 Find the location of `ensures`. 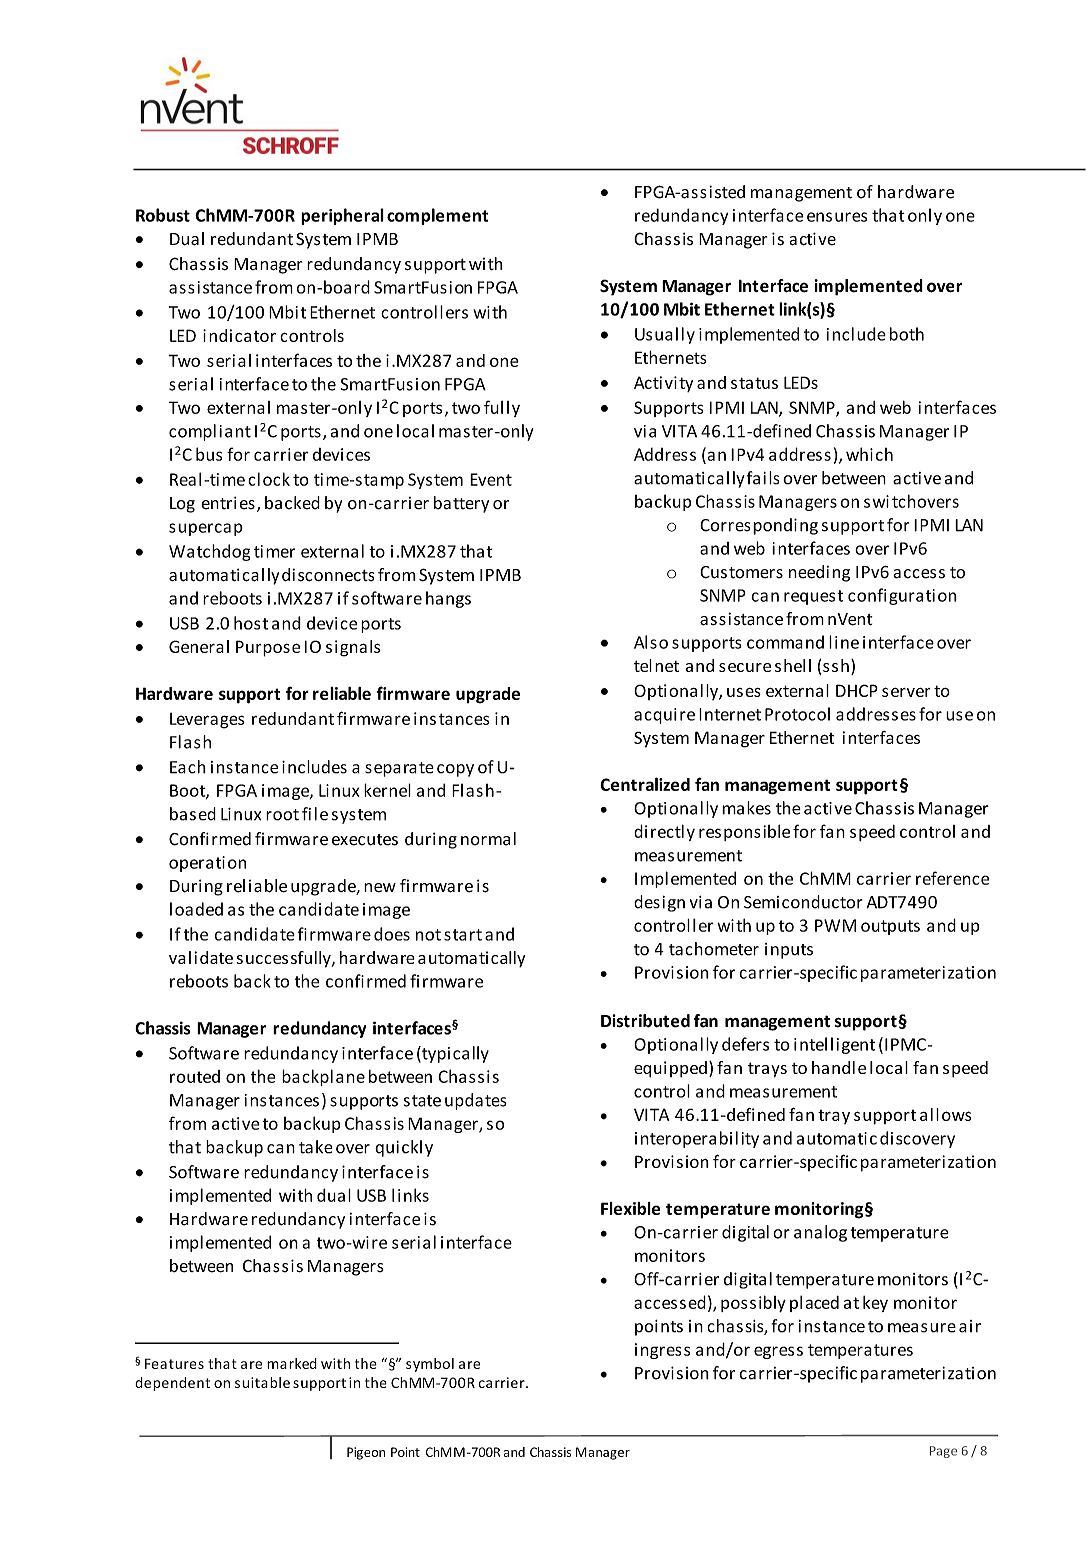

ensures is located at coordinates (837, 217).
